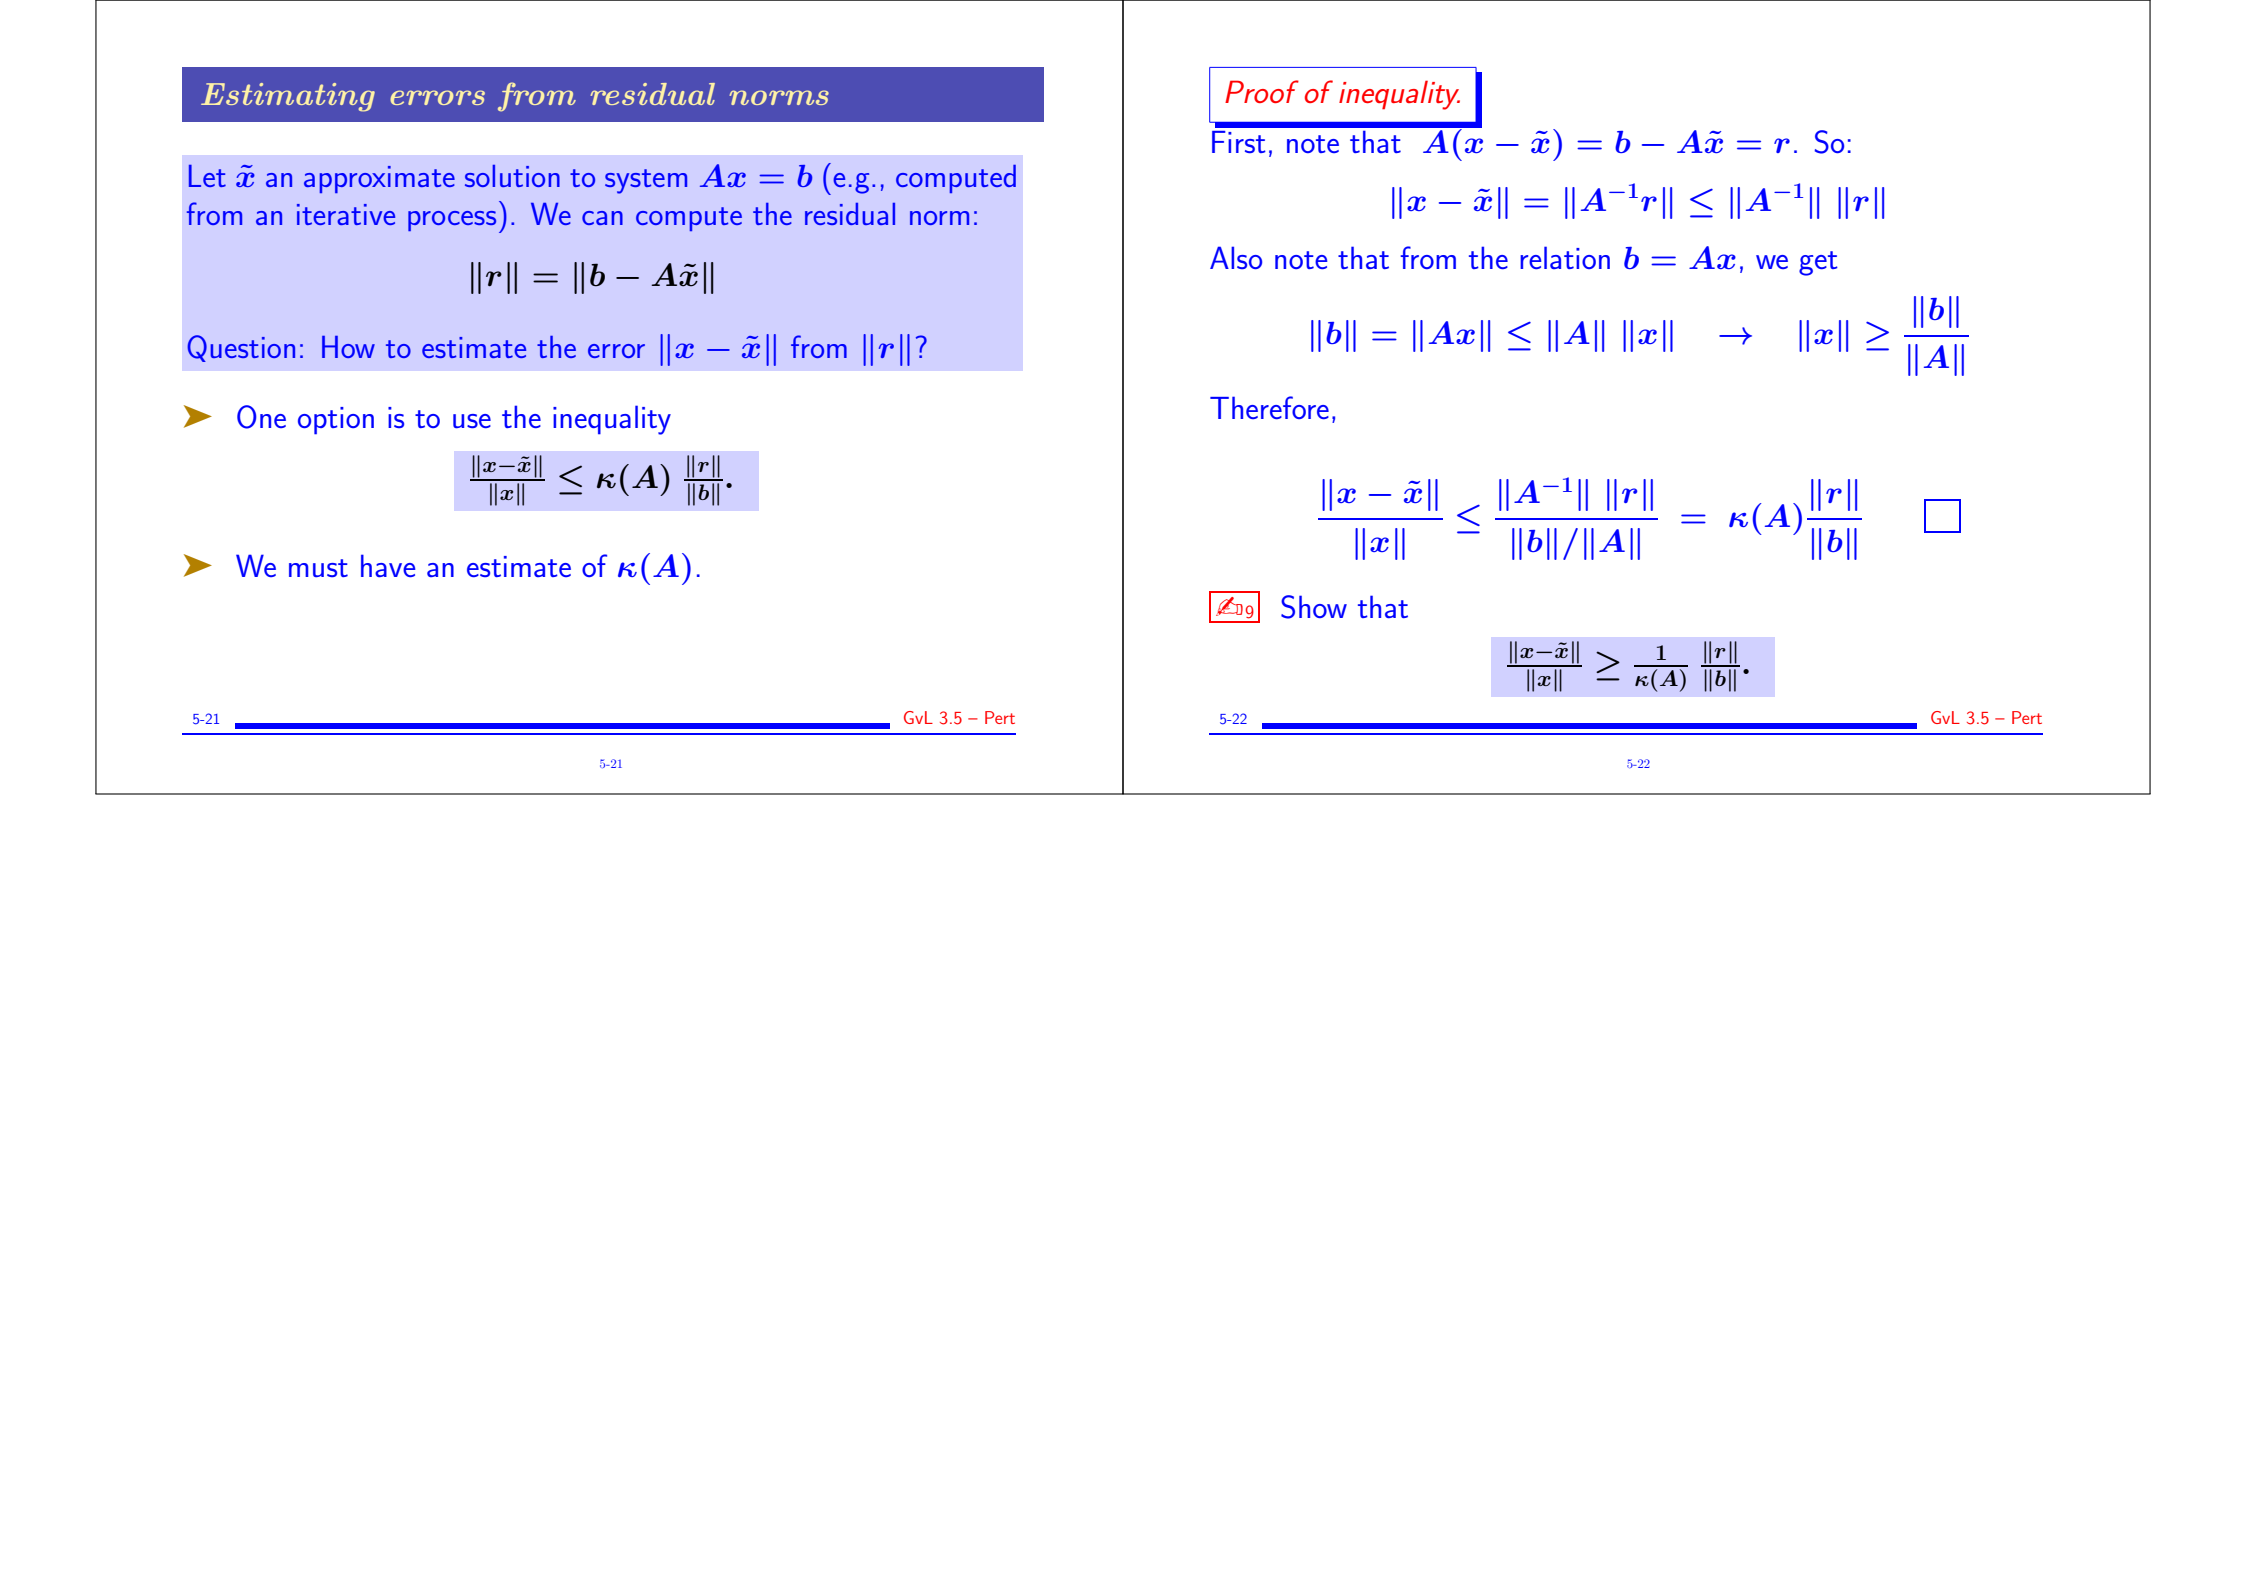 Image resolution: width=2246 pixels, height=1588 pixels. I want to click on Also, so click(1236, 257).
